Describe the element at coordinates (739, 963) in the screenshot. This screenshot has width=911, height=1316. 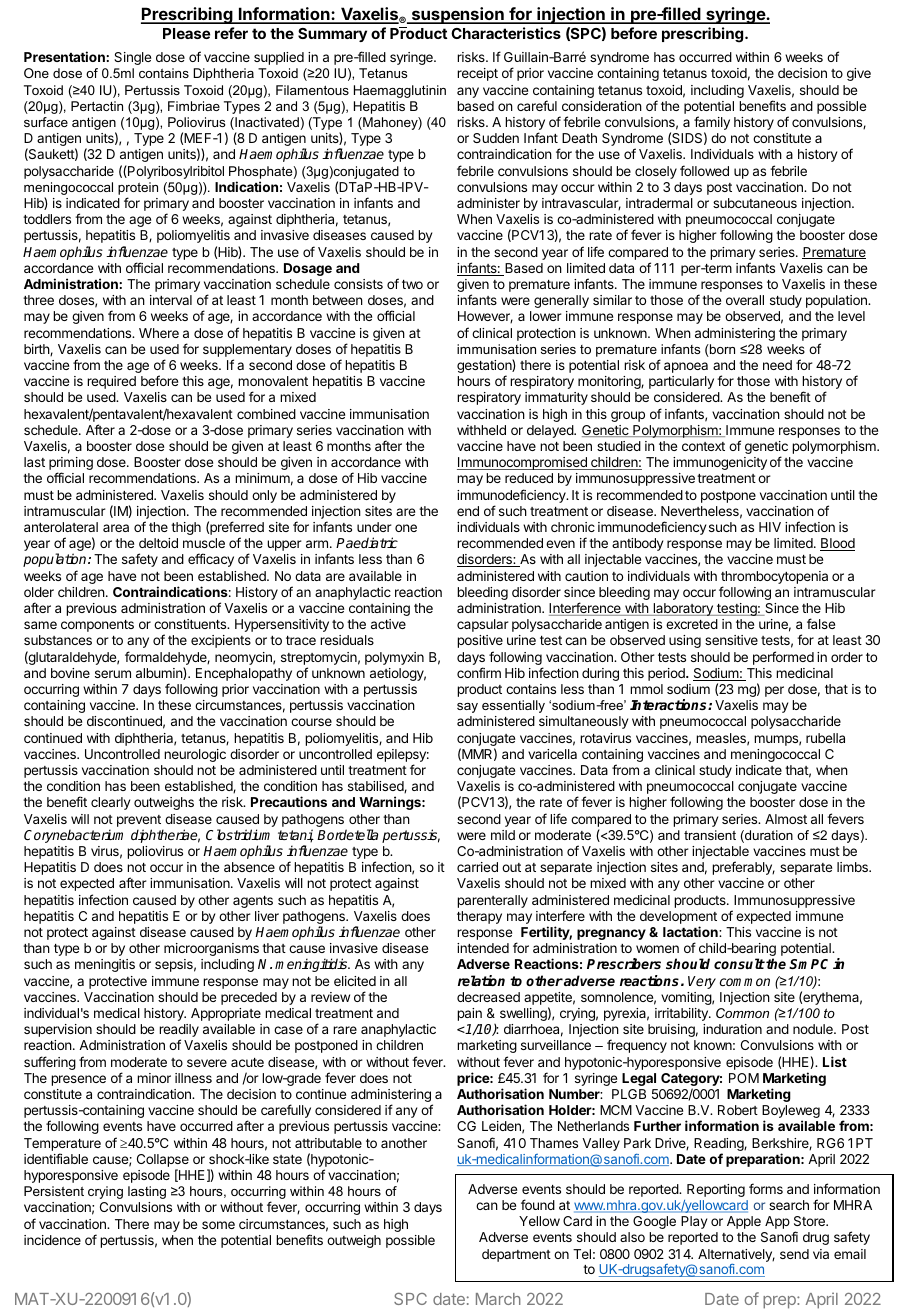
I see `consult` at that location.
